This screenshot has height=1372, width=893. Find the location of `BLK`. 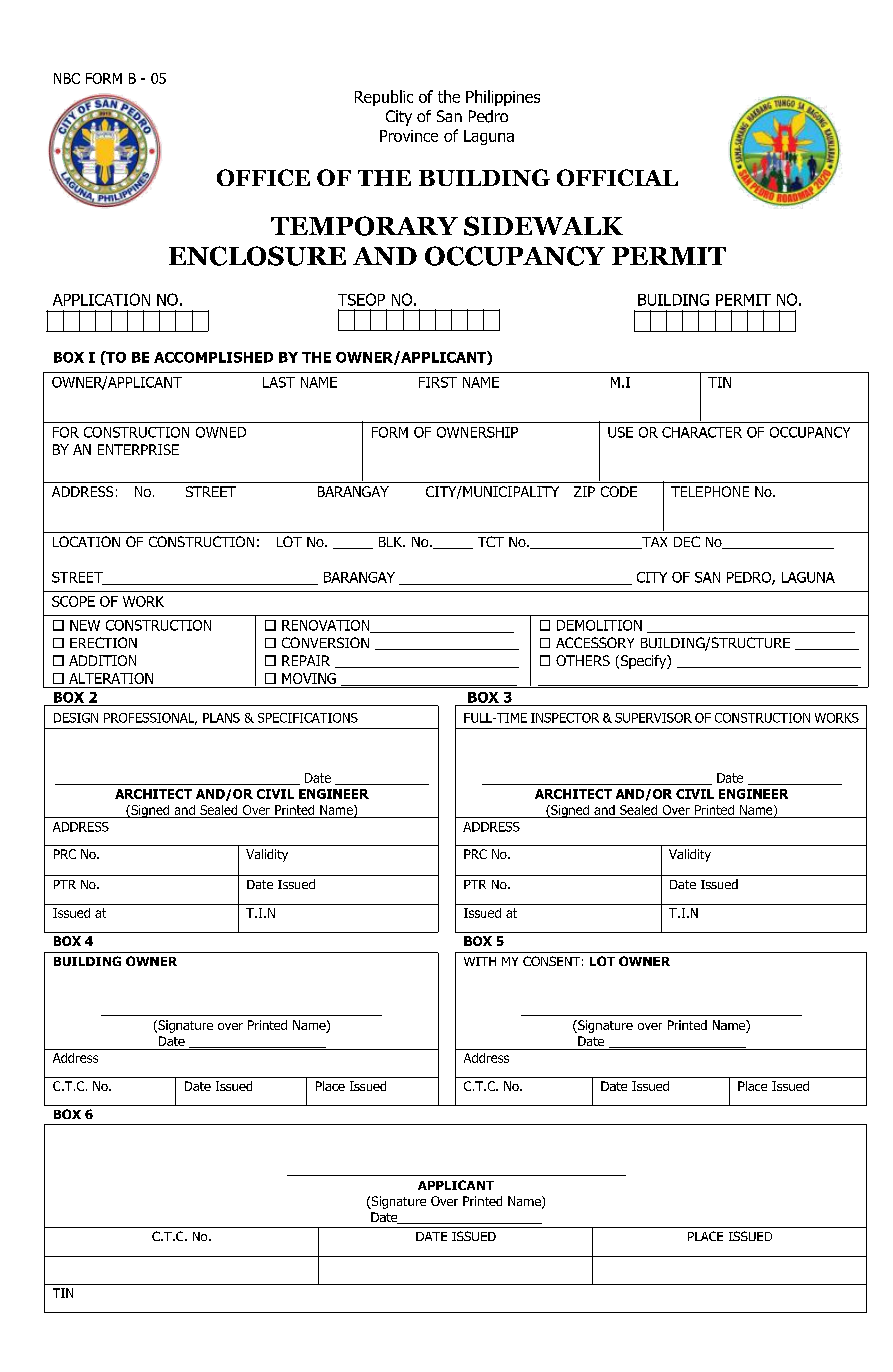

BLK is located at coordinates (392, 542).
